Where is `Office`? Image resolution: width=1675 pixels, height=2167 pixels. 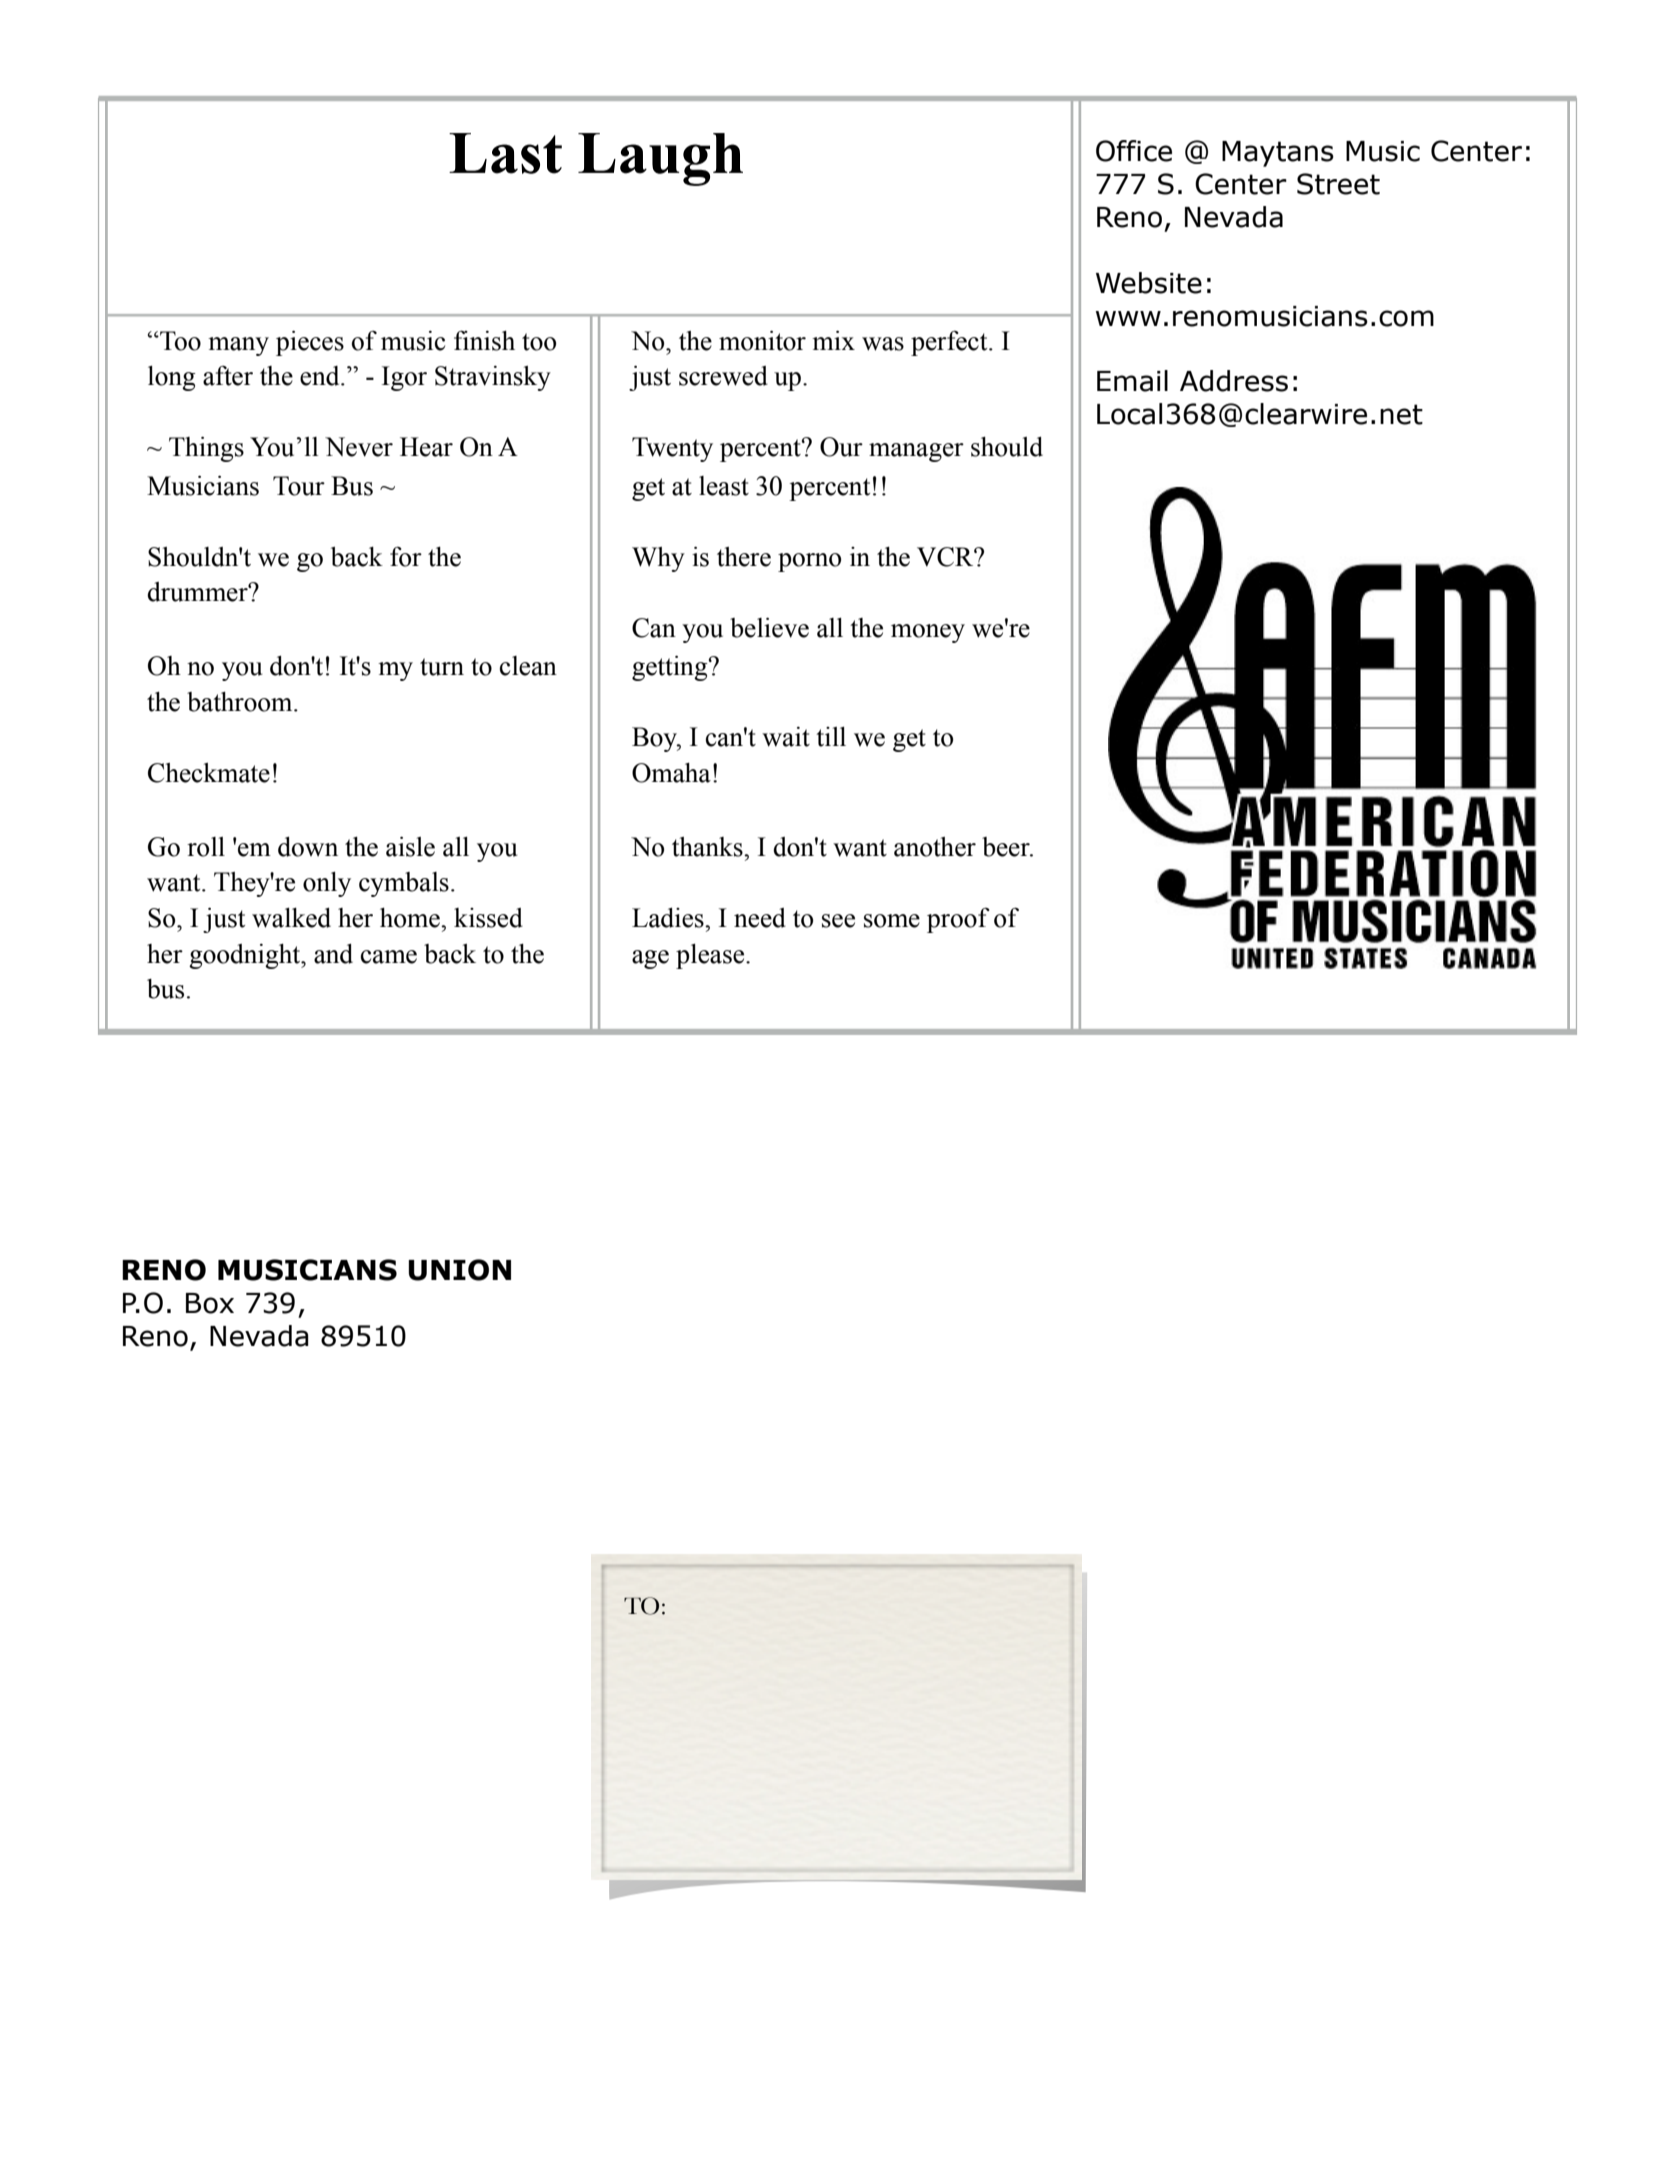
Office is located at coordinates (1134, 151).
